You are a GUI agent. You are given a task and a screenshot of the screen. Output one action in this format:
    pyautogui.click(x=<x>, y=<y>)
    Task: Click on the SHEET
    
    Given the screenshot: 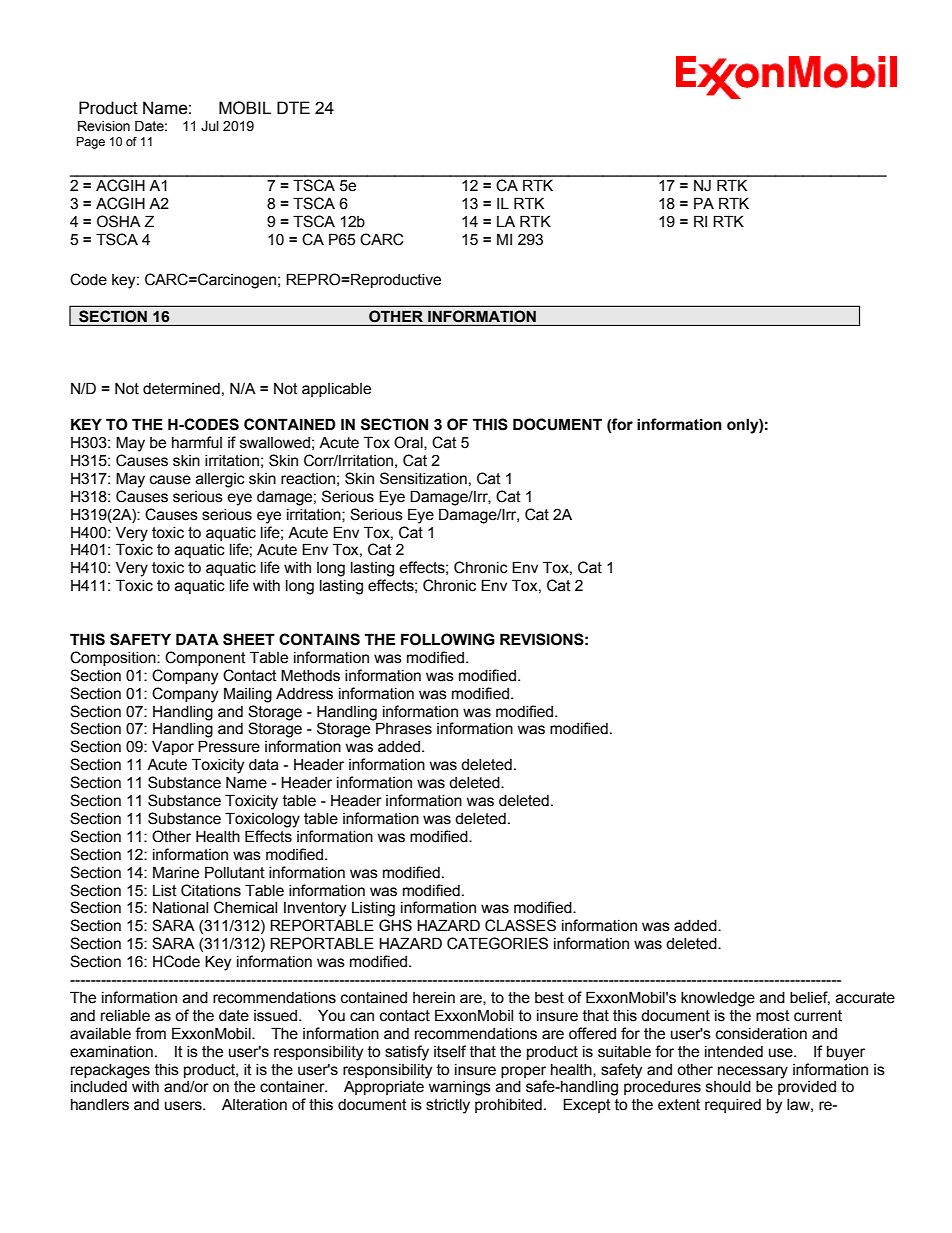 What is the action you would take?
    pyautogui.click(x=249, y=639)
